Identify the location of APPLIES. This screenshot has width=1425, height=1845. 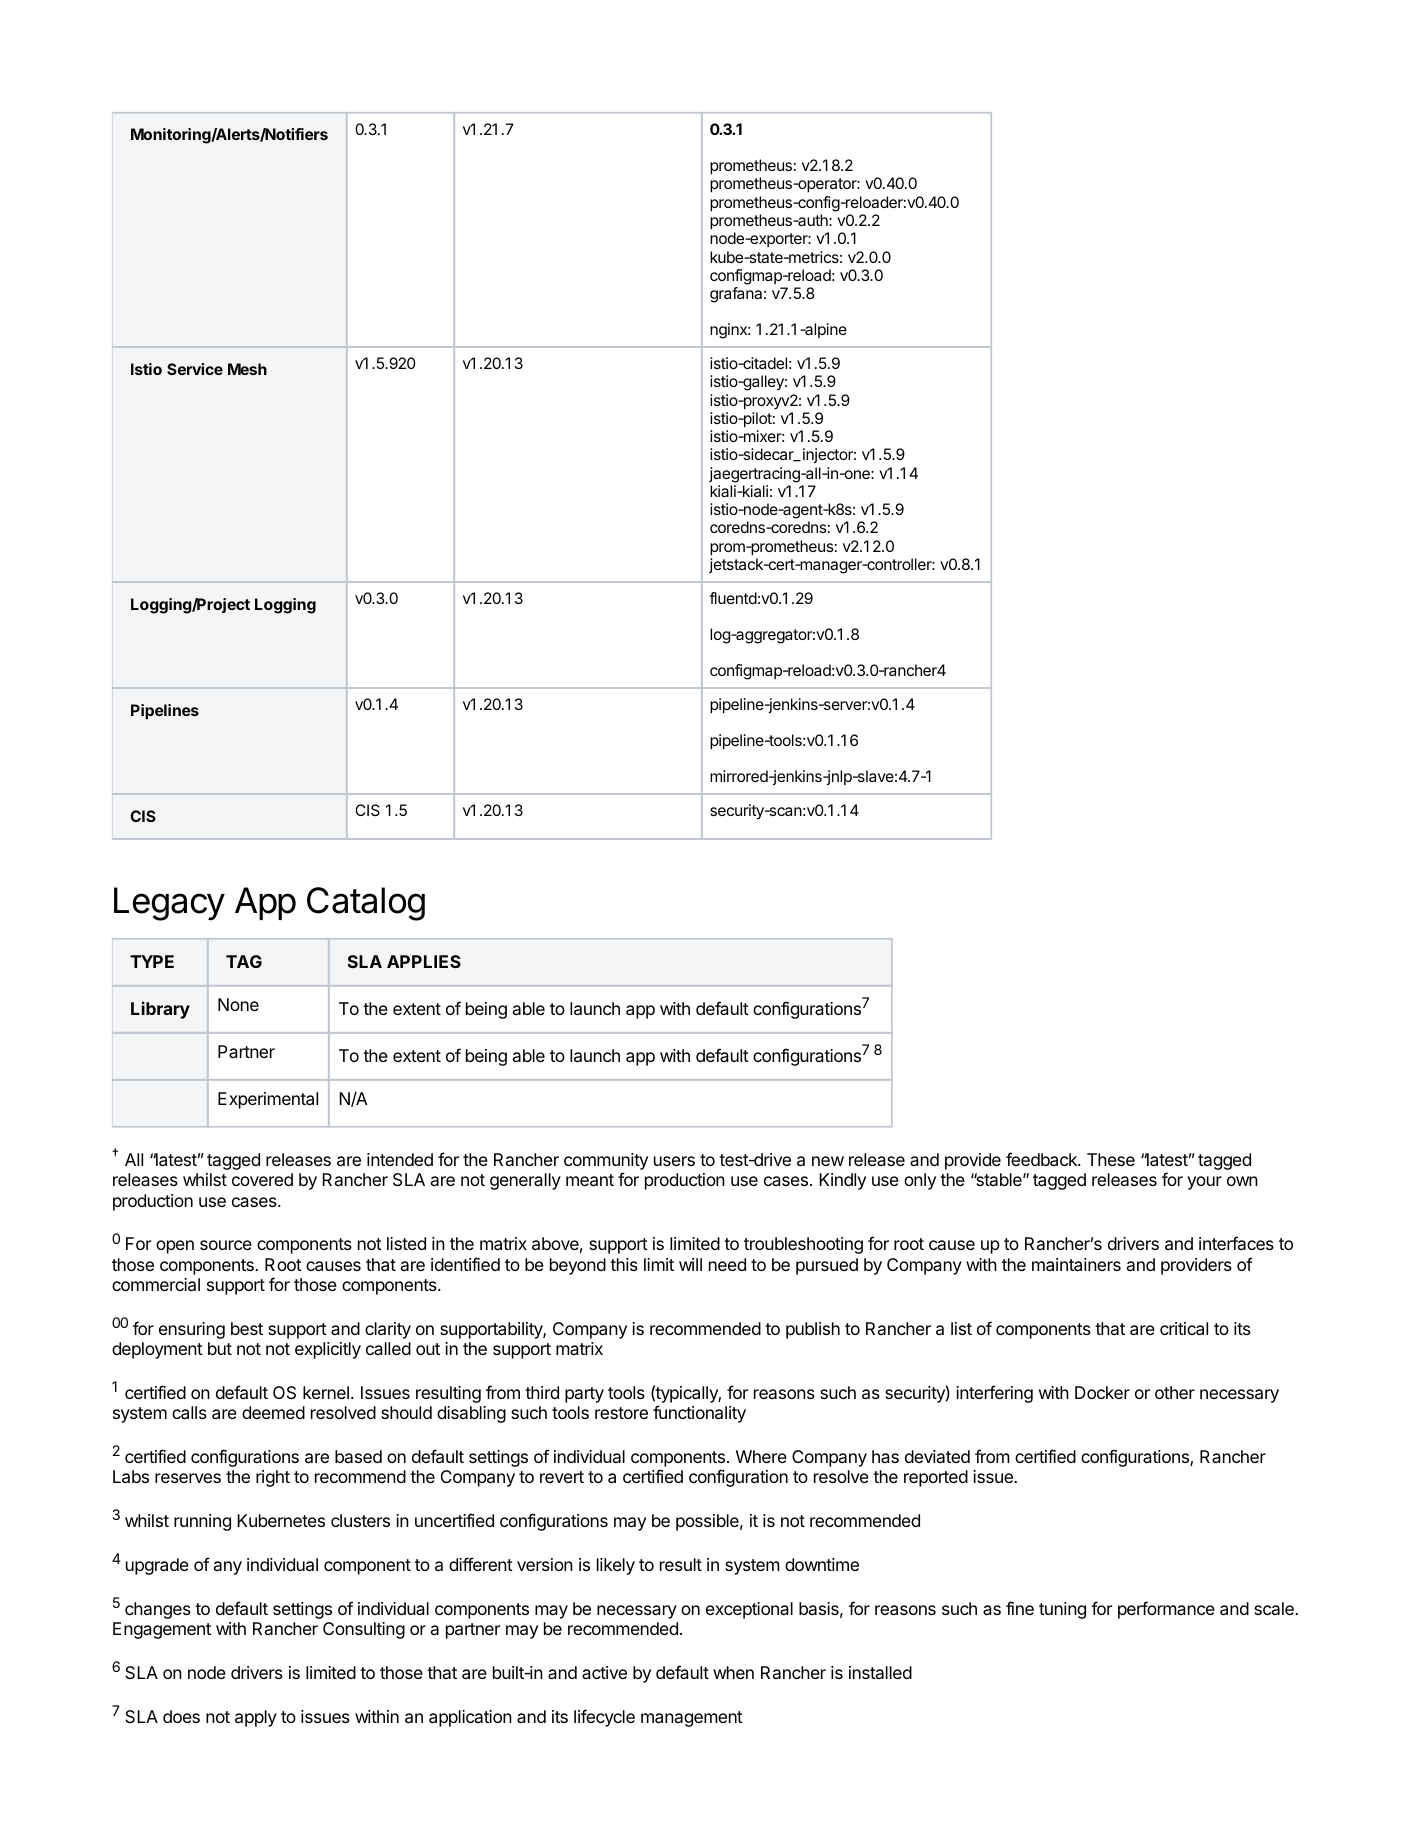
(424, 961).
